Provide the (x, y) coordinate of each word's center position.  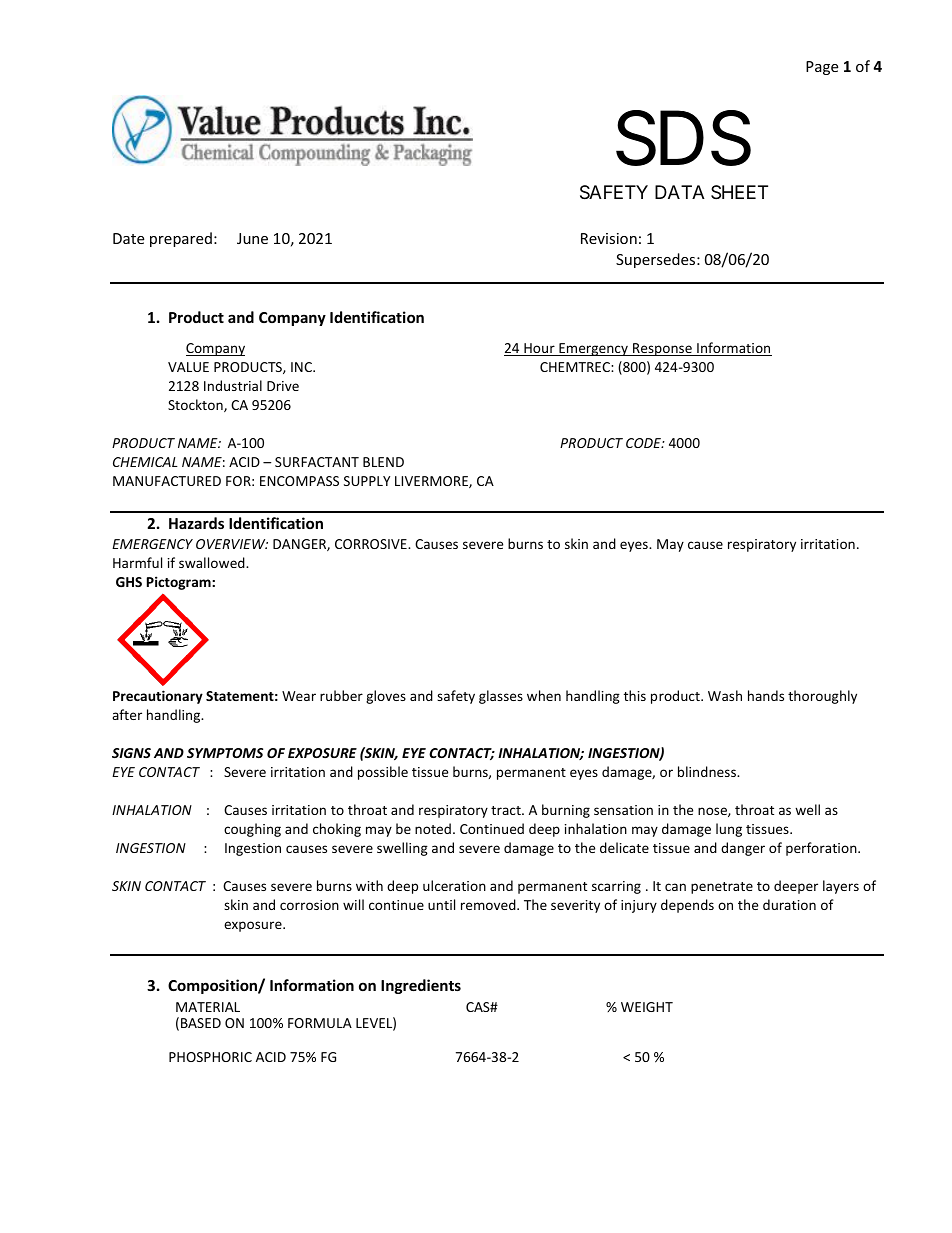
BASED (201, 1023)
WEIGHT (647, 1007)
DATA (680, 192)
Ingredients (421, 986)
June (252, 238)
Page (822, 68)
